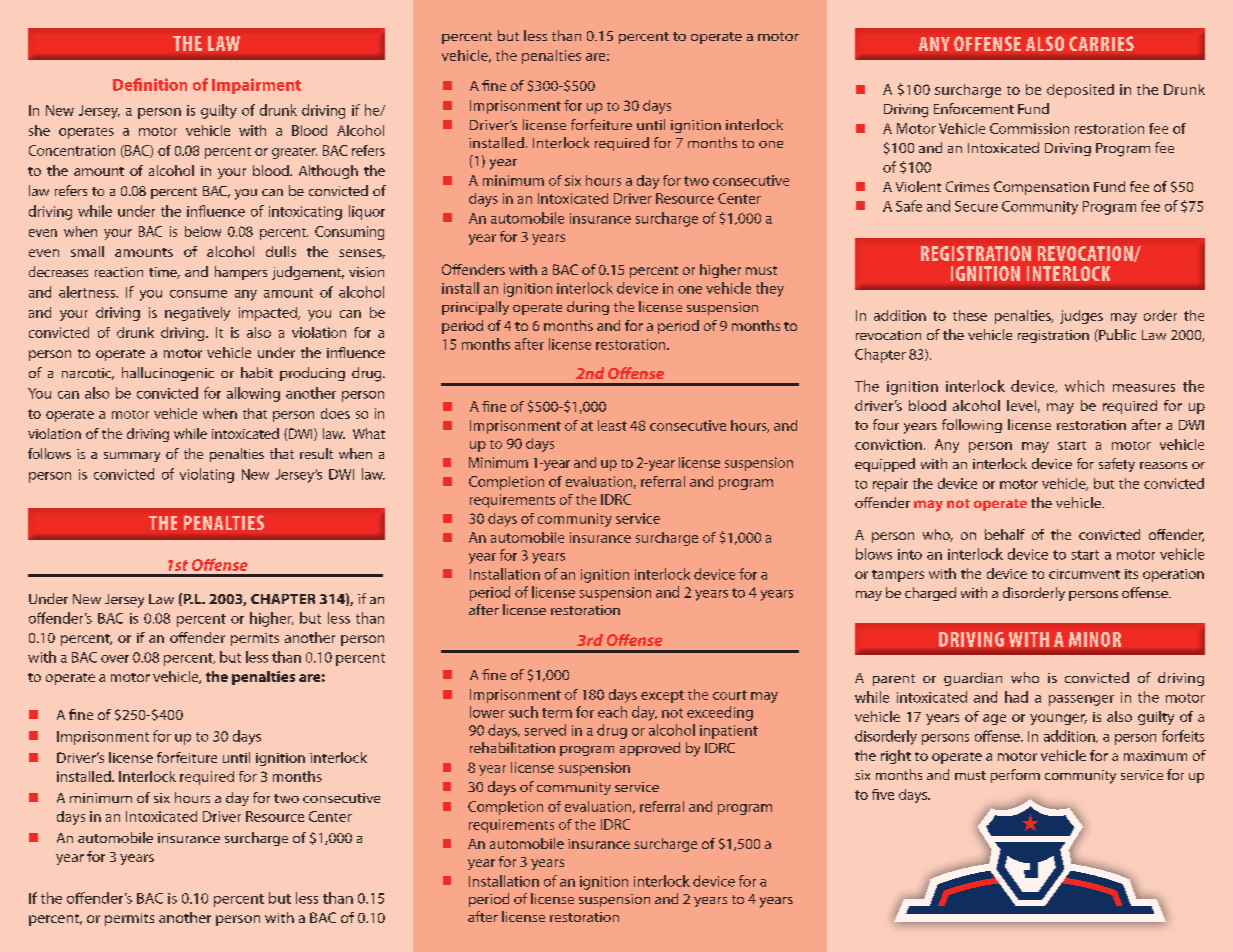 This screenshot has width=1233, height=952. I want to click on below, so click(203, 231).
